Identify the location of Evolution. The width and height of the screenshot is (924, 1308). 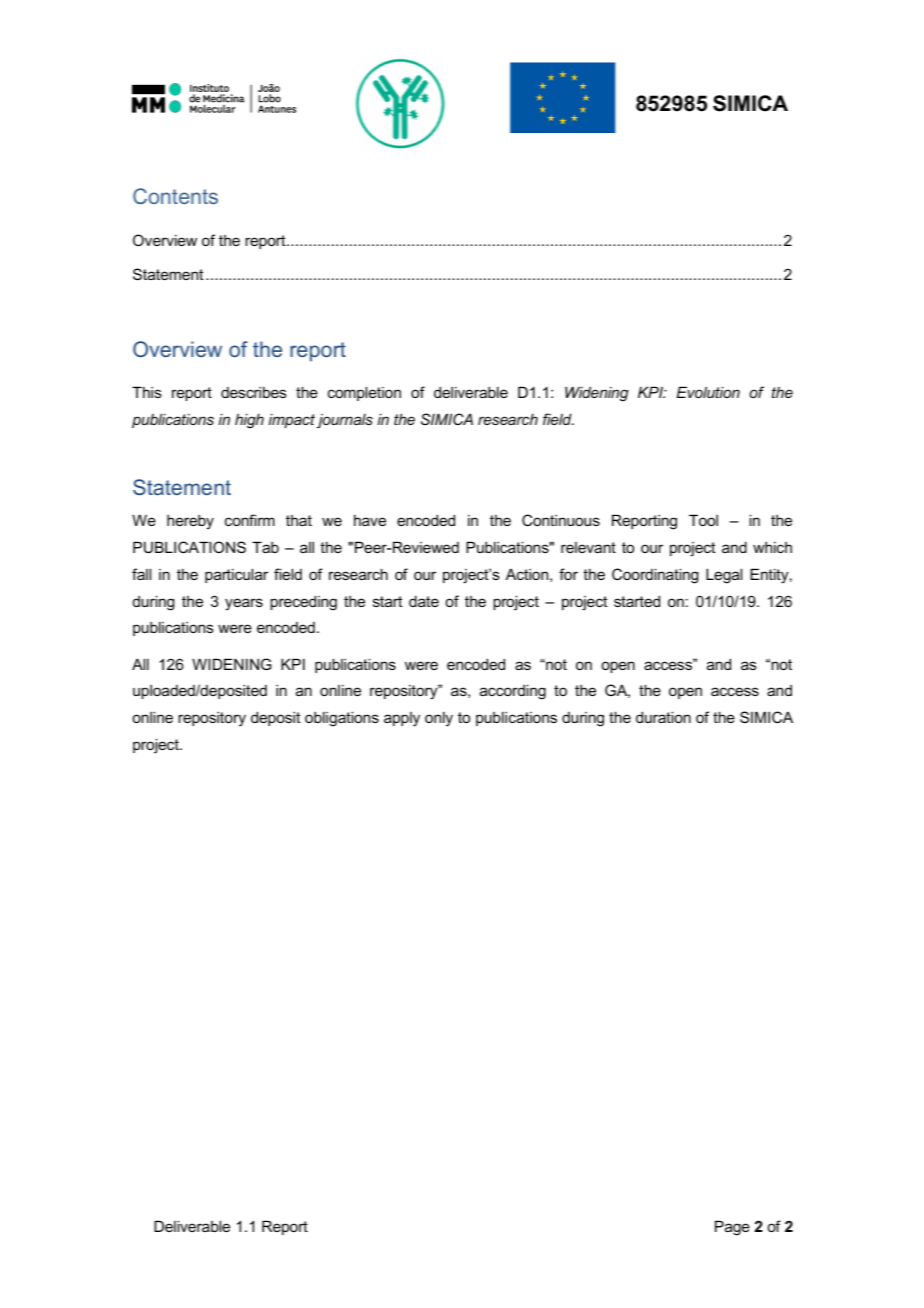
(708, 392).
